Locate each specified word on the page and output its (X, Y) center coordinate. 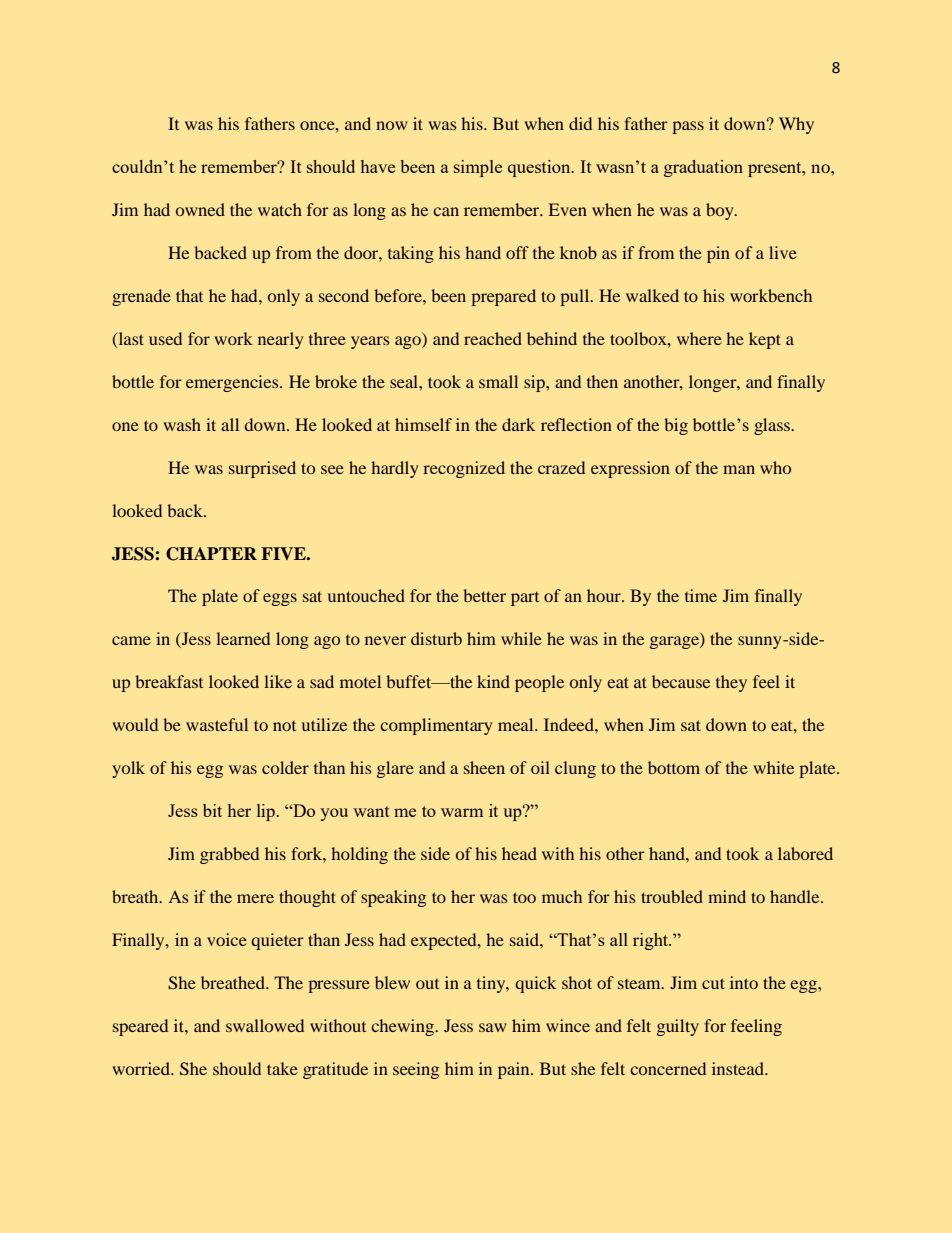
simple (478, 168)
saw (493, 1027)
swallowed (265, 1025)
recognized (464, 469)
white (773, 767)
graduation (703, 168)
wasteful (217, 724)
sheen (484, 767)
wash (182, 424)
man (739, 469)
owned (200, 209)
